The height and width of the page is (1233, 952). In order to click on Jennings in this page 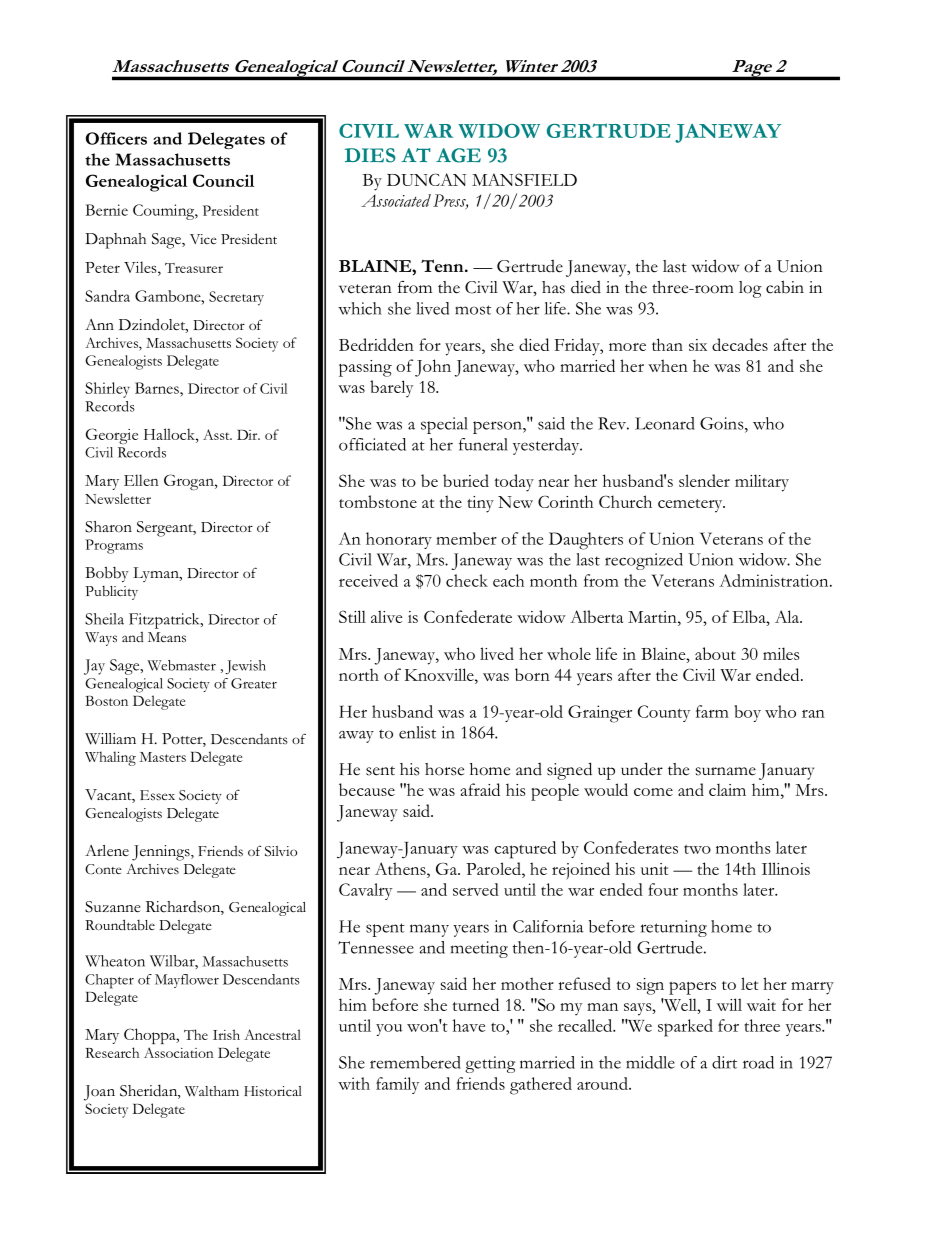, I will do `click(162, 853)`.
